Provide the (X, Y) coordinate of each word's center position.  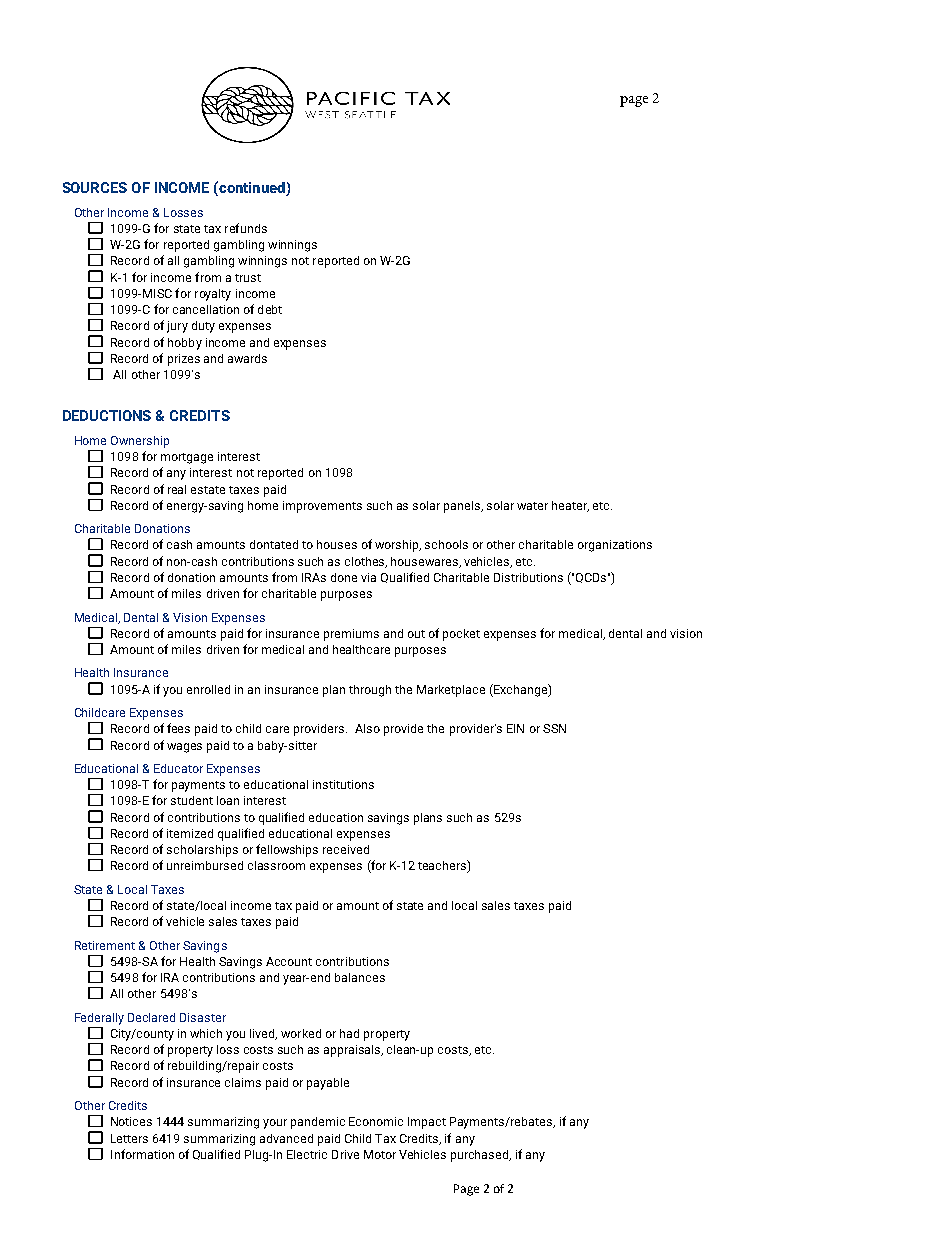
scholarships (202, 851)
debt (270, 309)
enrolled (208, 689)
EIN (515, 728)
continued (251, 187)
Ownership (140, 442)
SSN (554, 728)
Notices (131, 1121)
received (346, 849)
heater (570, 506)
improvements (322, 507)
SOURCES (95, 187)
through (370, 691)
